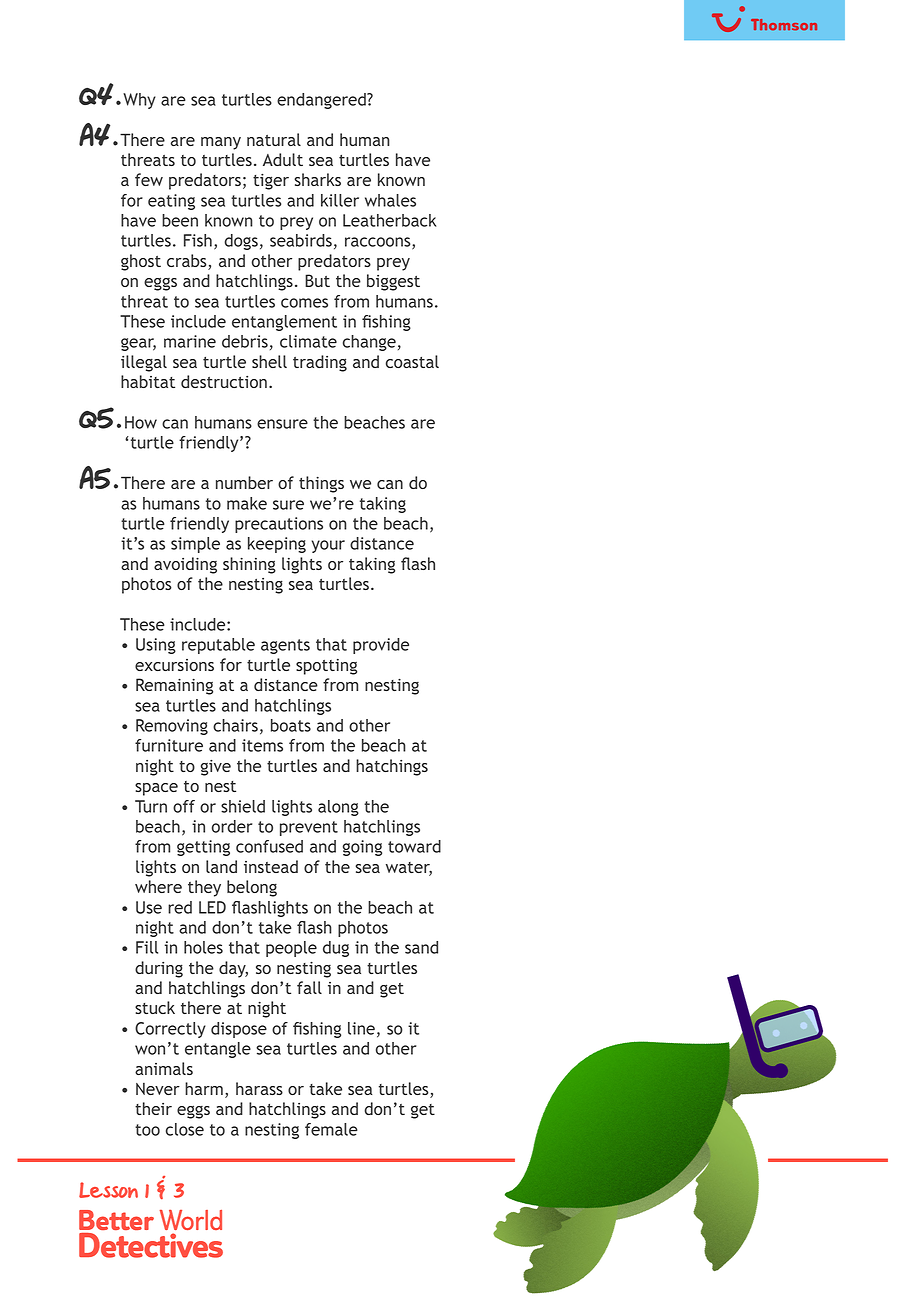  I want to click on natural, so click(274, 139).
